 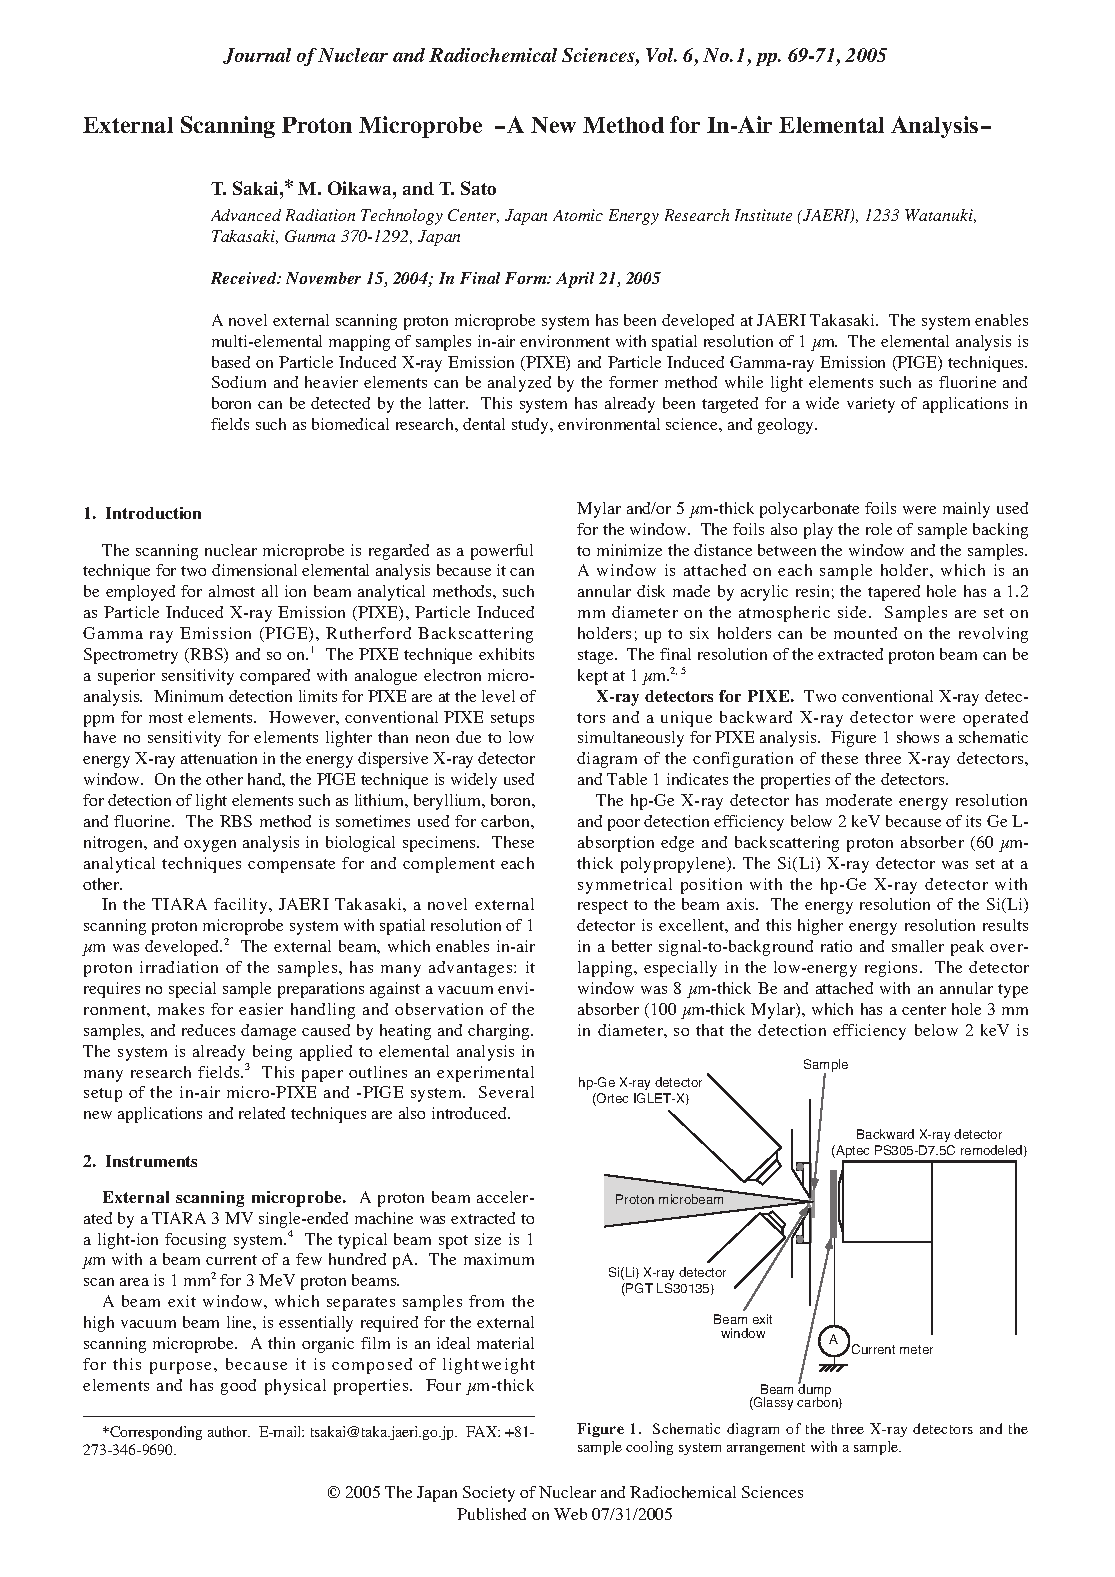 What do you see at coordinates (195, 1241) in the screenshot?
I see `focusing` at bounding box center [195, 1241].
